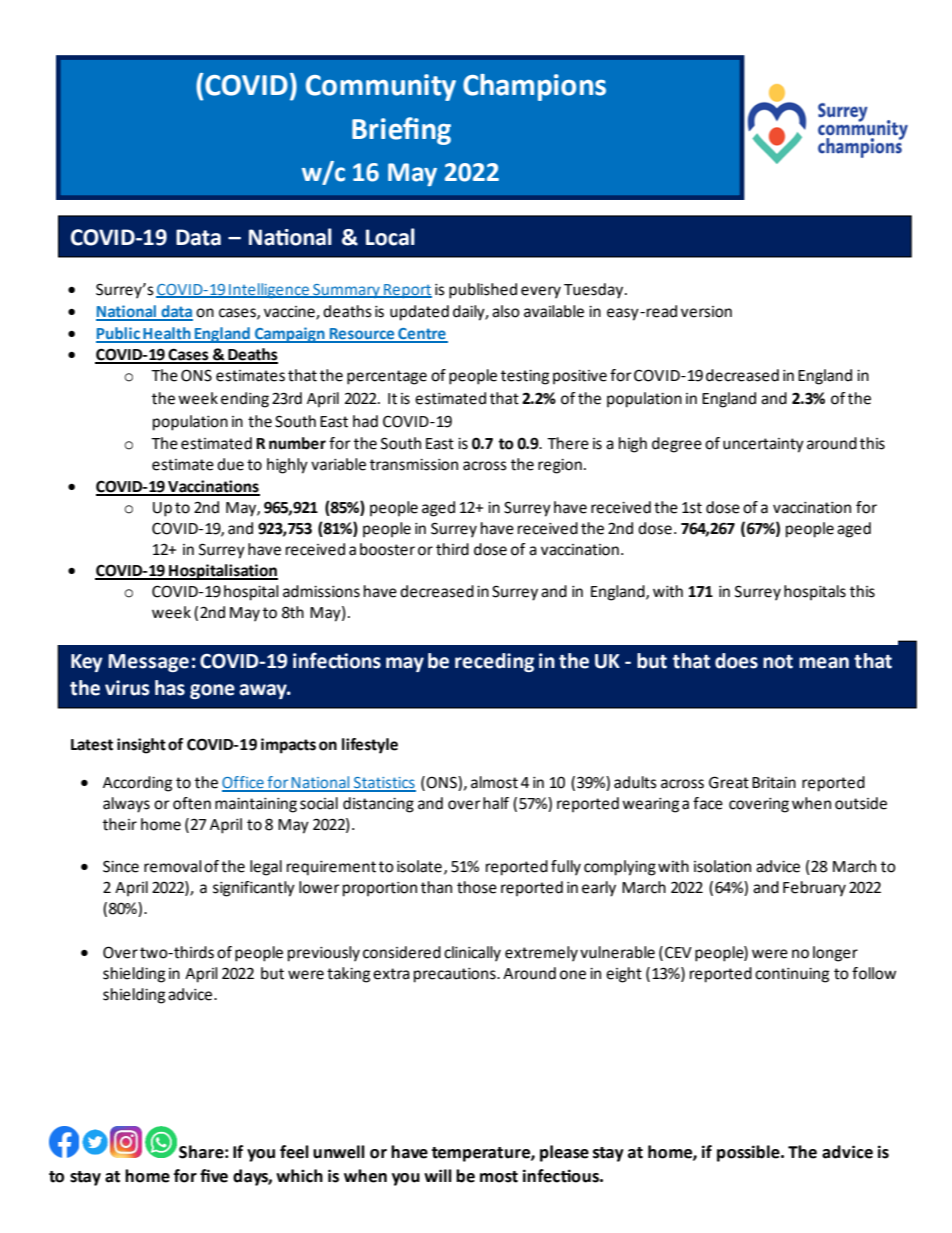  I want to click on possible, so click(749, 1153).
